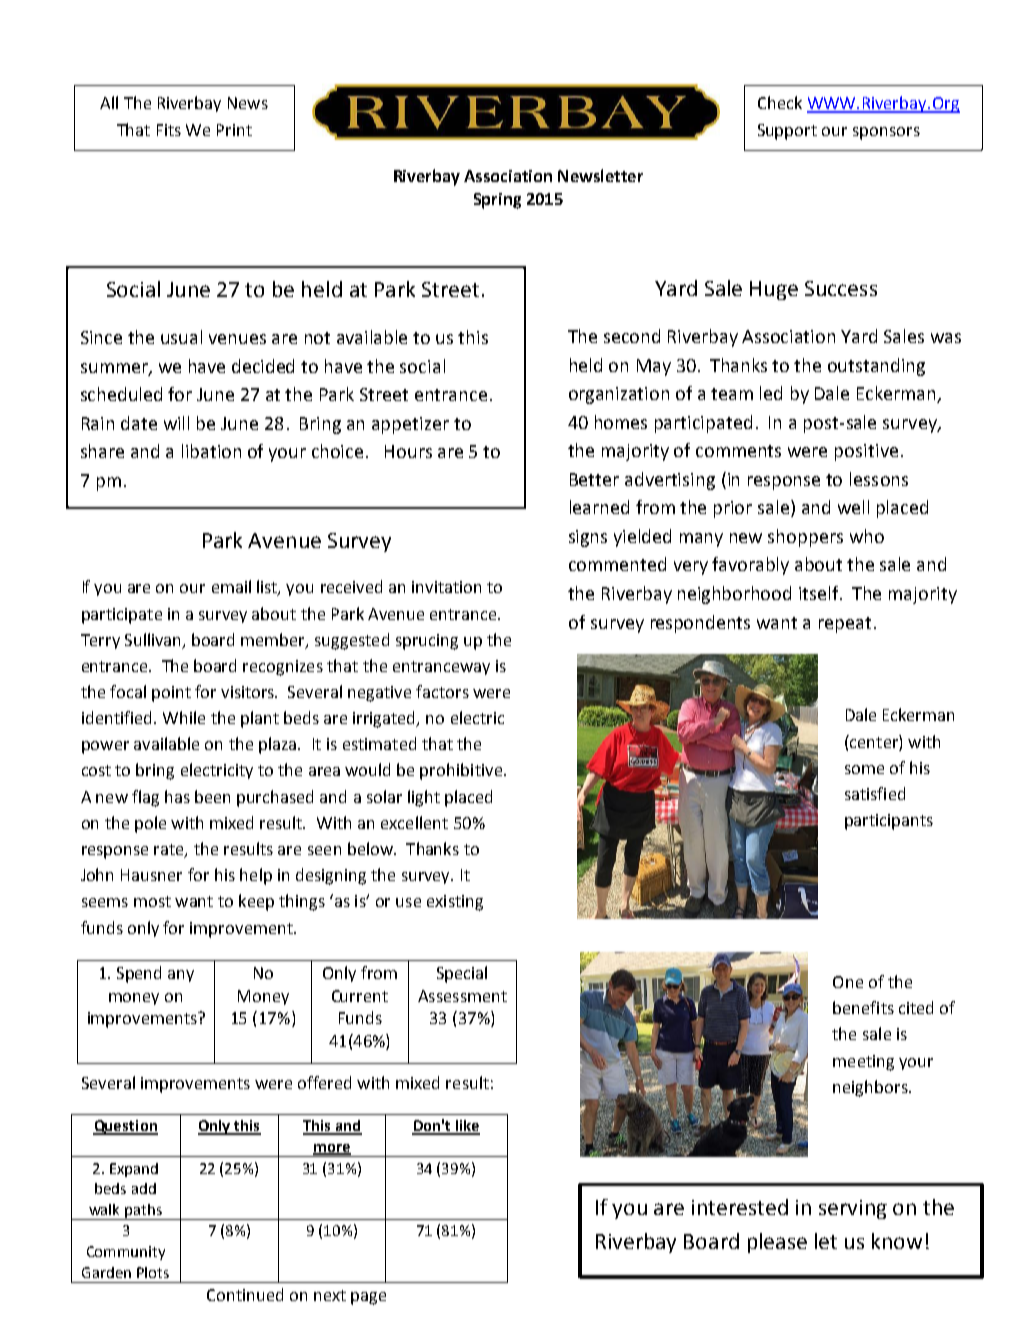 The width and height of the page is (1036, 1341). What do you see at coordinates (153, 1272) in the page?
I see `Plots` at bounding box center [153, 1272].
